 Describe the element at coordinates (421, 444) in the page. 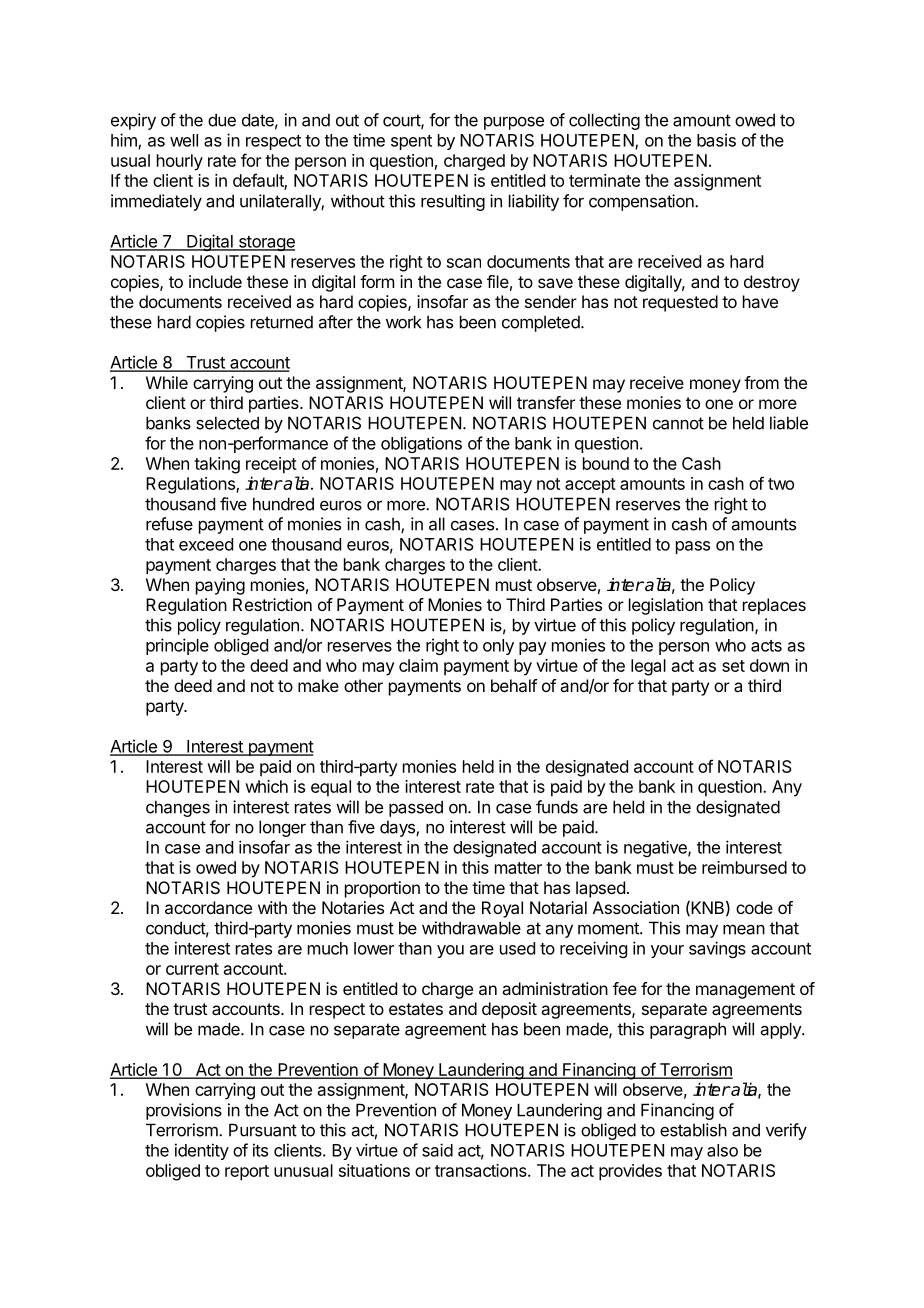

I see `obligations` at that location.
